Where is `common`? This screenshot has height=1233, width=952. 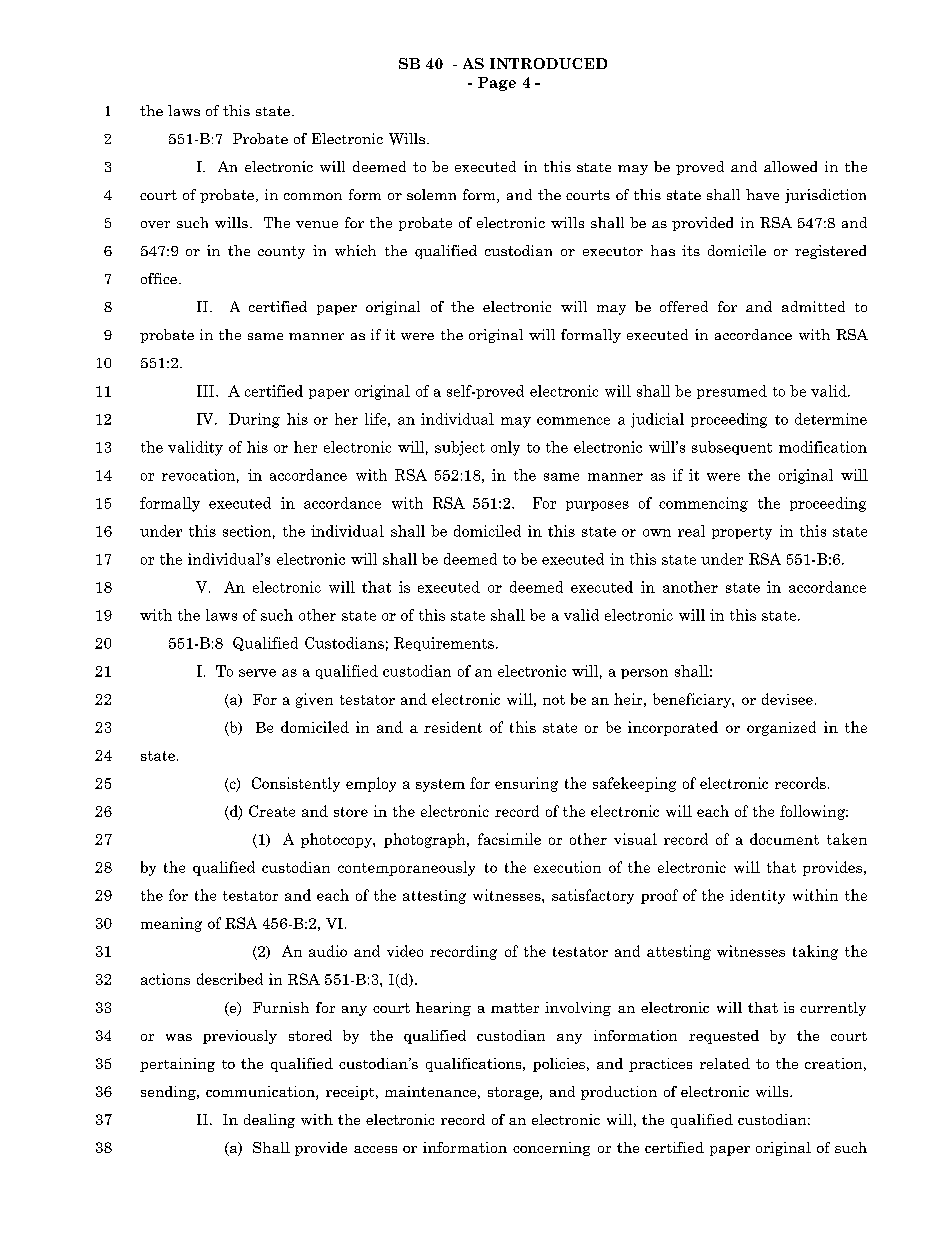 common is located at coordinates (313, 196).
